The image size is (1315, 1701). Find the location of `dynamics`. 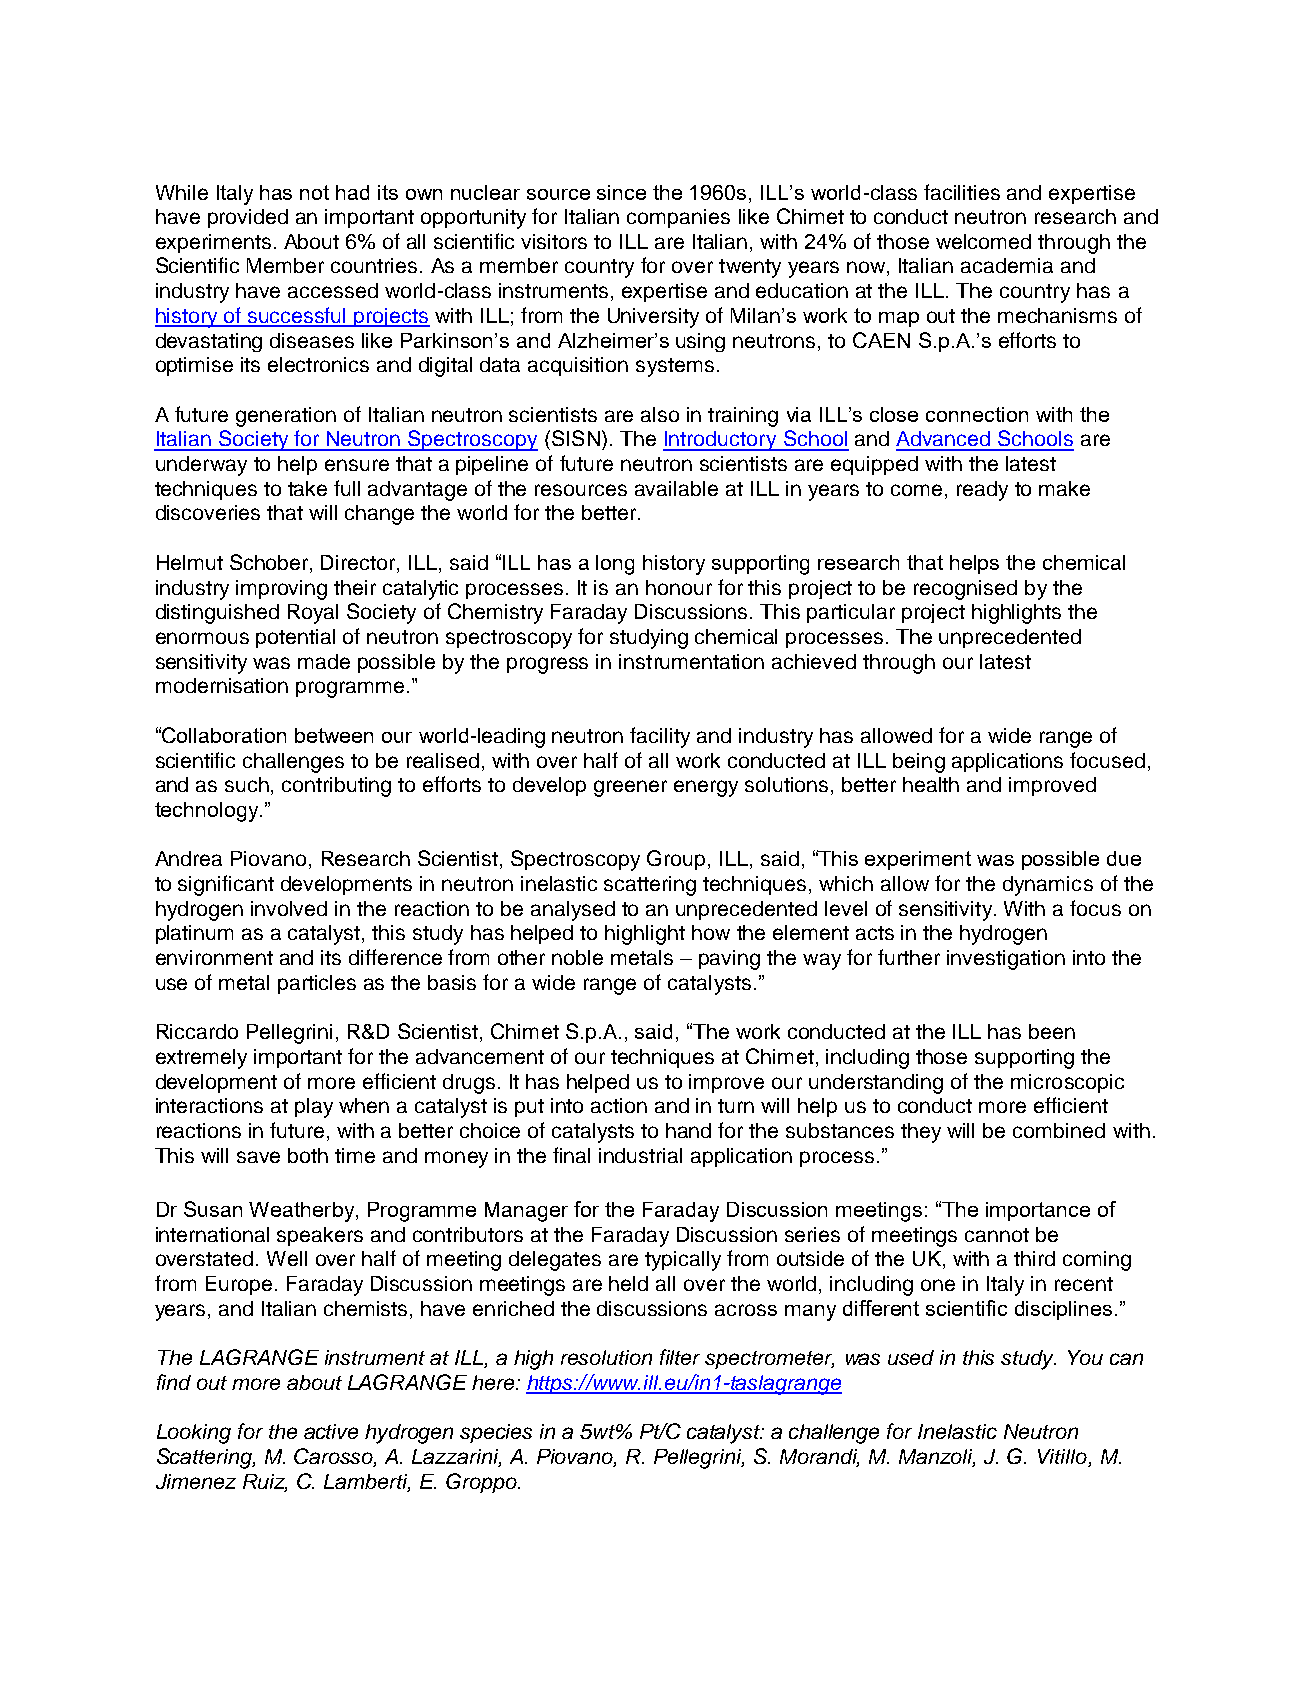

dynamics is located at coordinates (1048, 886).
